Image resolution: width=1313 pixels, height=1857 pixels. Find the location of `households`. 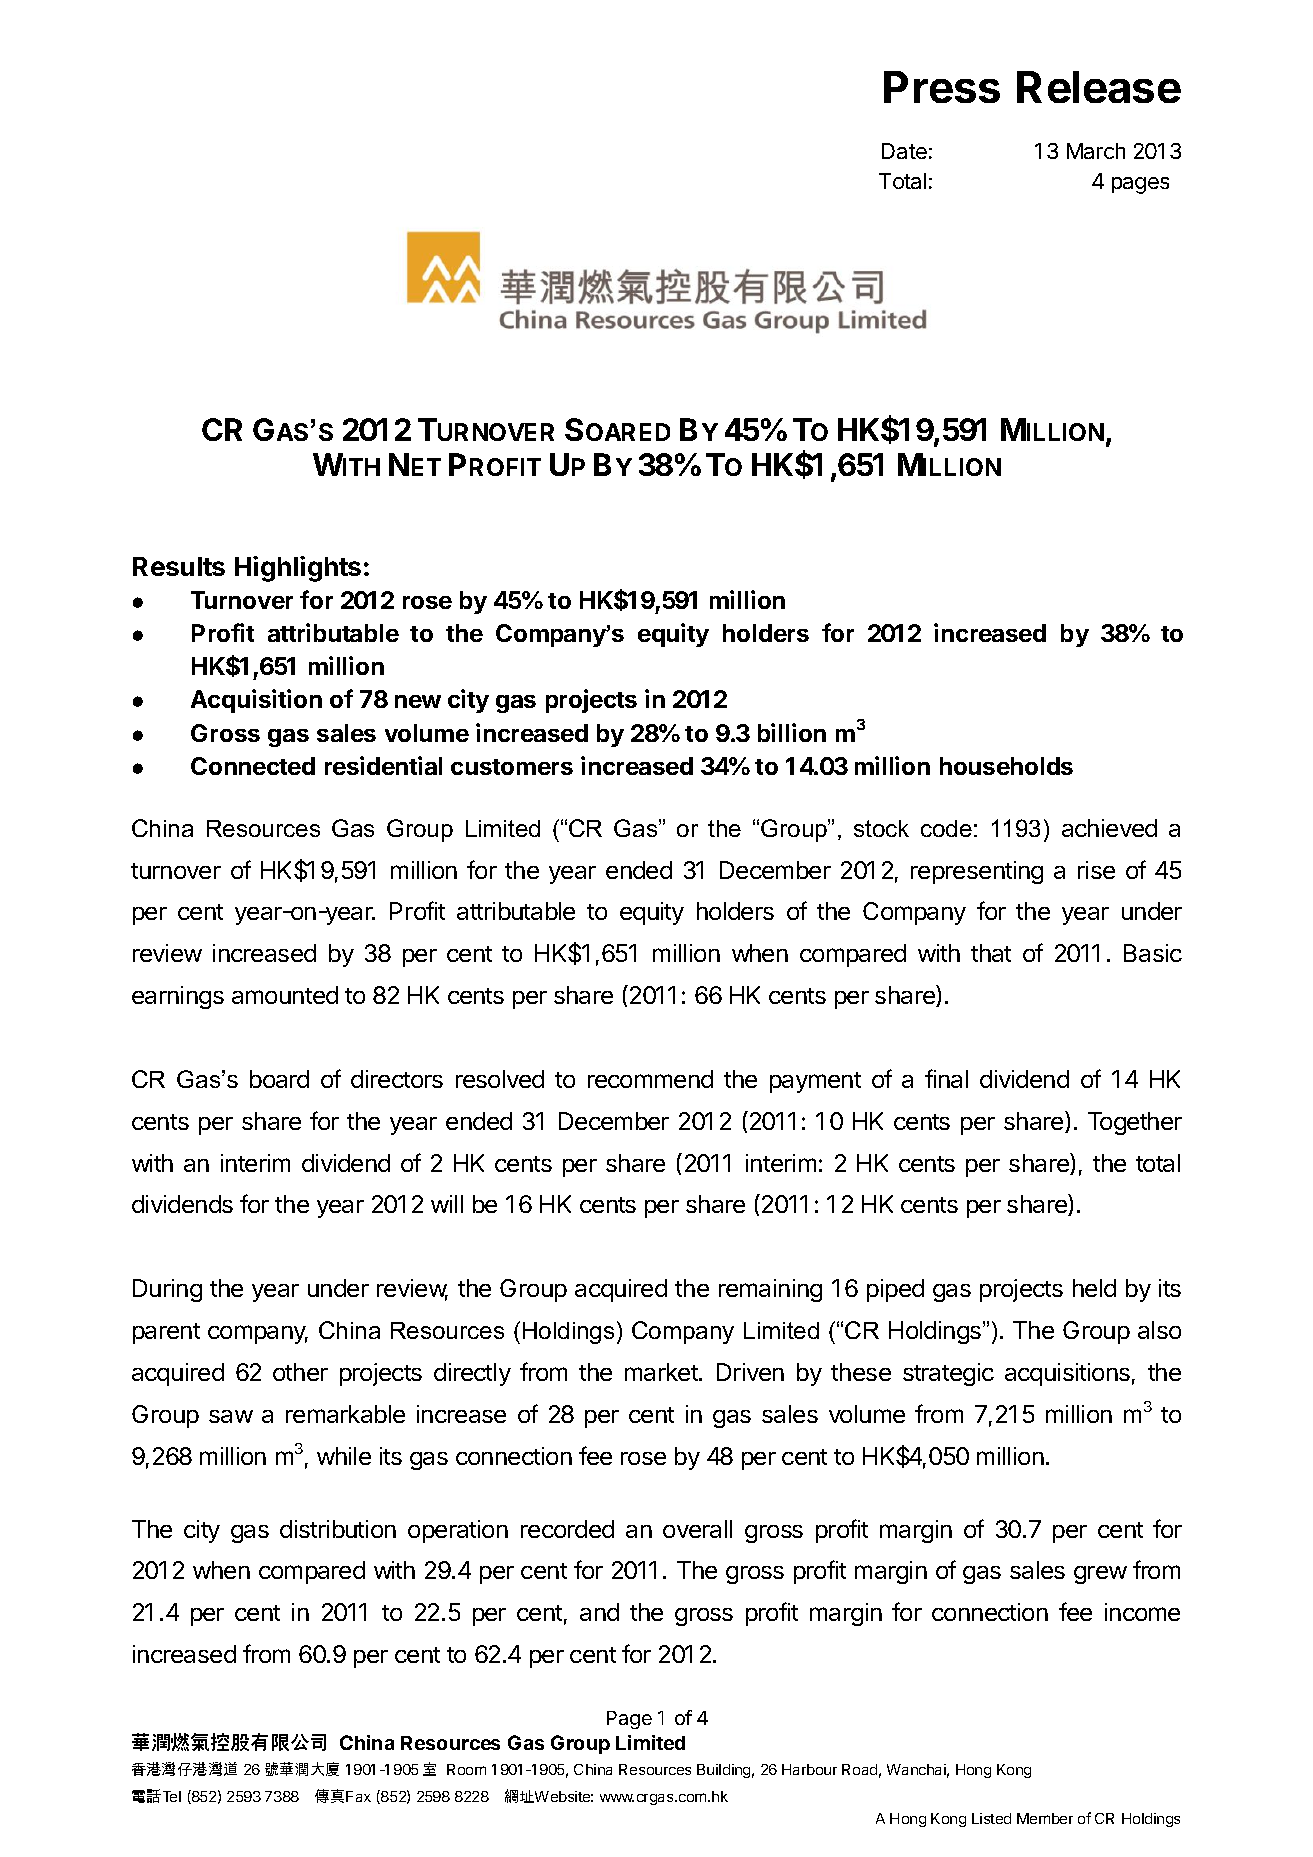

households is located at coordinates (1006, 766).
